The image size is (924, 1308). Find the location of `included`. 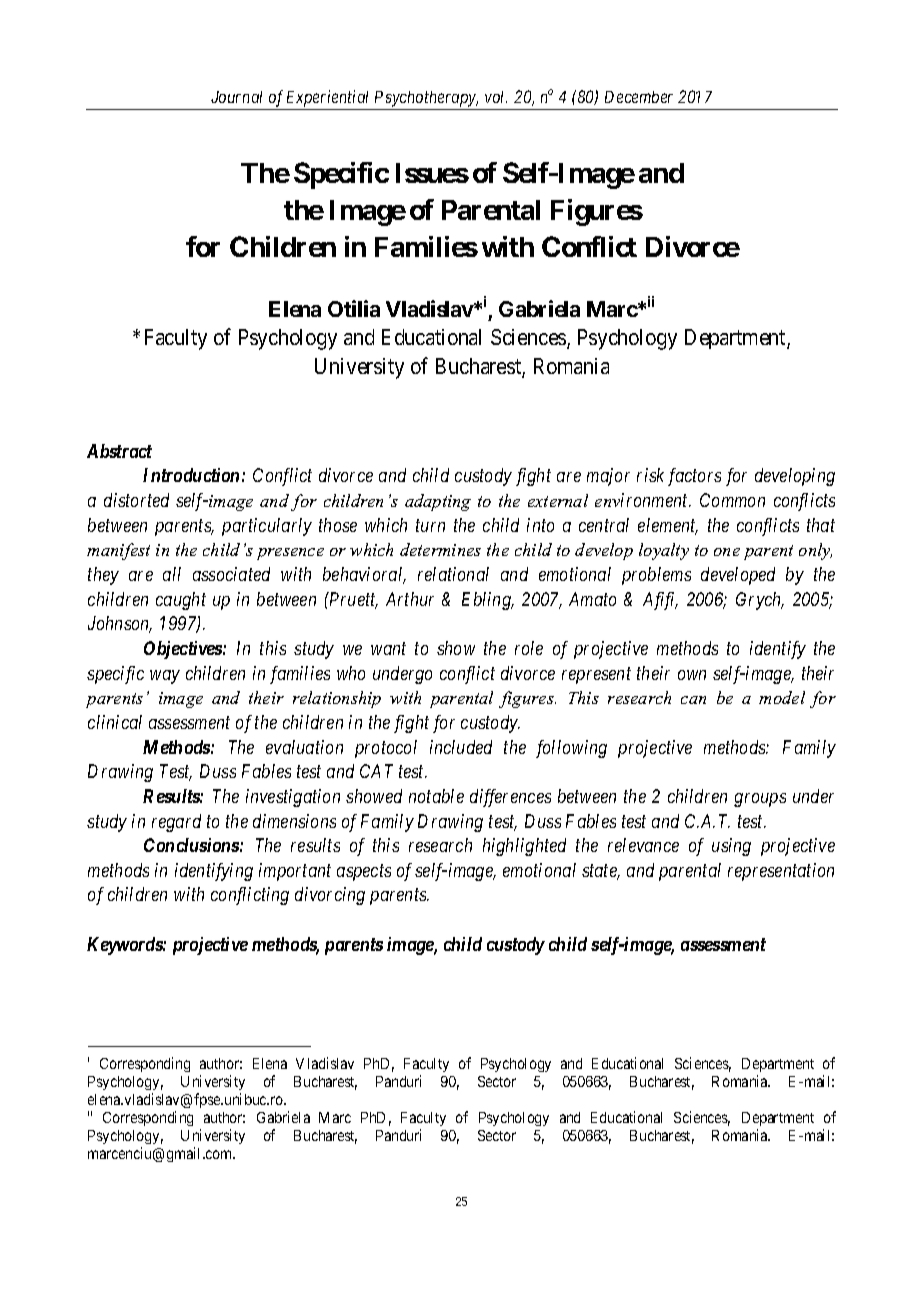

included is located at coordinates (461, 747).
